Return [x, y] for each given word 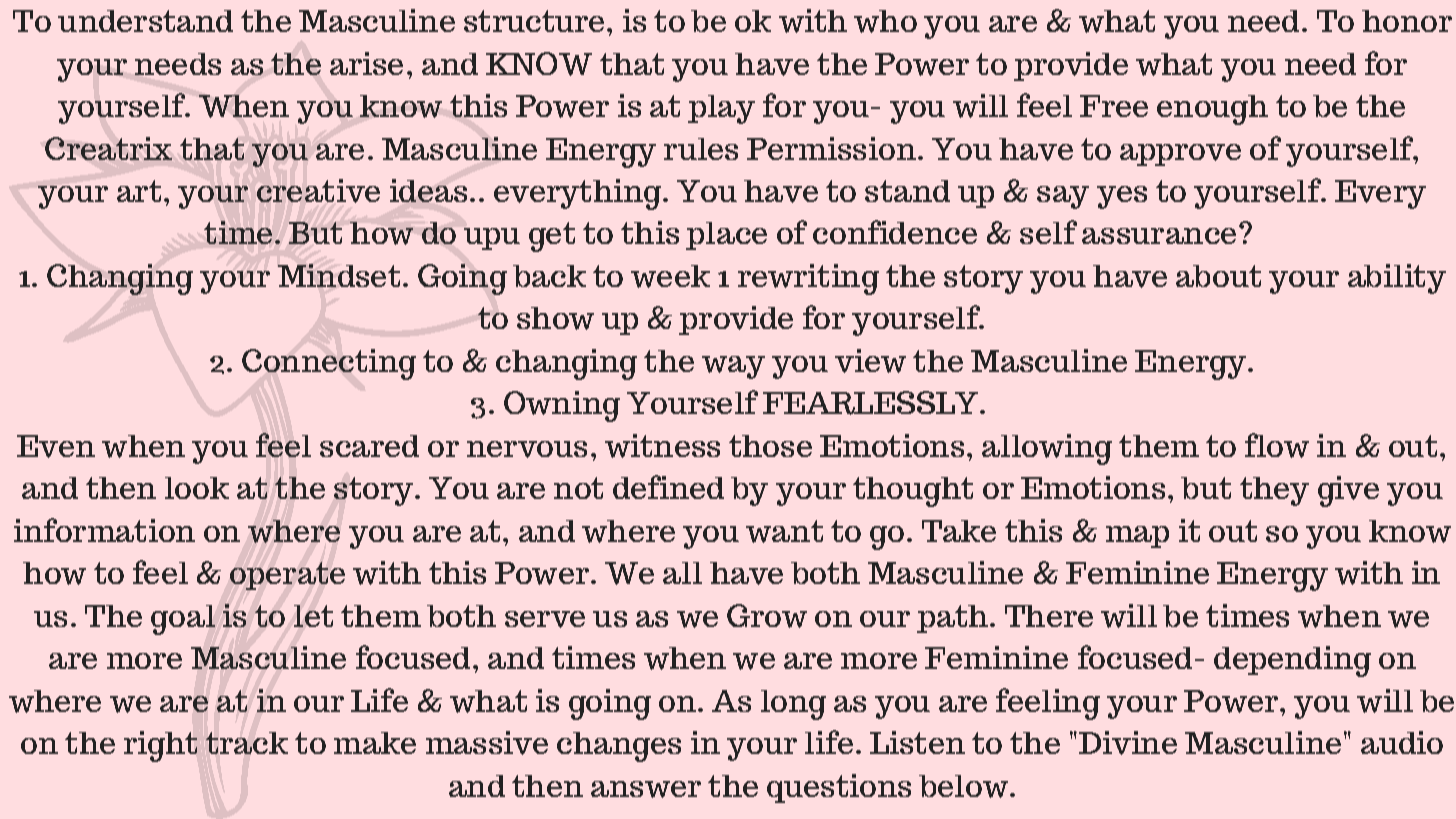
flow [1277, 445]
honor [1407, 21]
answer [646, 789]
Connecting [329, 364]
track [247, 743]
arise [366, 63]
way [733, 367]
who [885, 21]
